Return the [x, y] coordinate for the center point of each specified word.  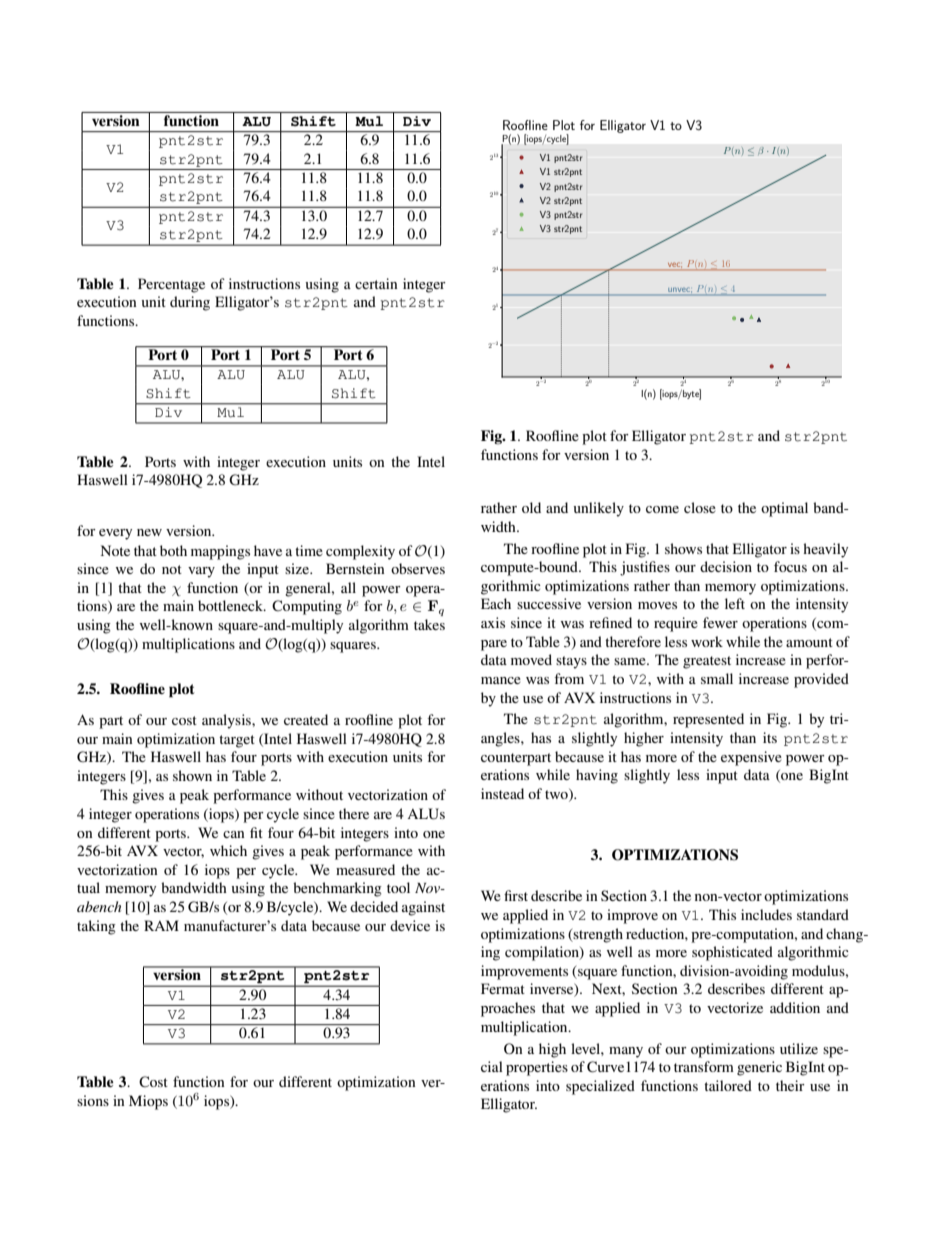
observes [418, 568]
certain [376, 283]
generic [759, 1068]
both [173, 550]
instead [502, 793]
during [190, 303]
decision [726, 566]
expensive [751, 758]
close [700, 507]
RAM [161, 925]
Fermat [503, 988]
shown [192, 775]
